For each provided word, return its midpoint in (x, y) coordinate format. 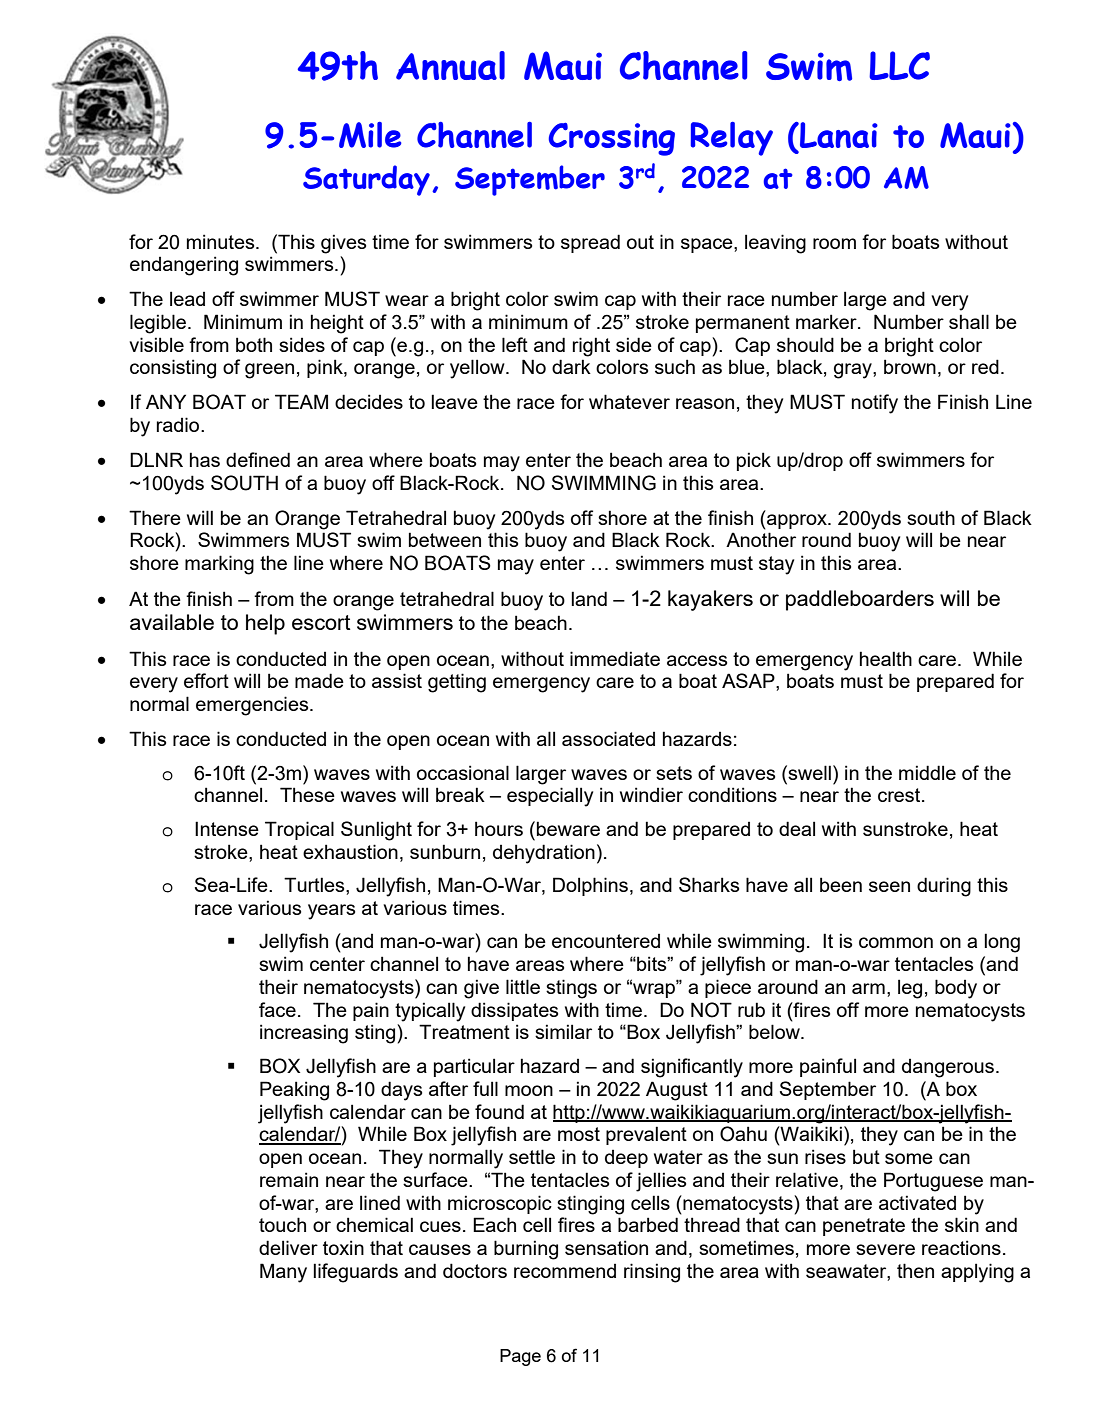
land (589, 598)
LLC (899, 65)
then (915, 1270)
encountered (606, 941)
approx (797, 521)
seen (889, 886)
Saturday (366, 180)
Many (283, 1273)
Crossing (612, 139)
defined (258, 459)
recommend (565, 1271)
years (331, 912)
